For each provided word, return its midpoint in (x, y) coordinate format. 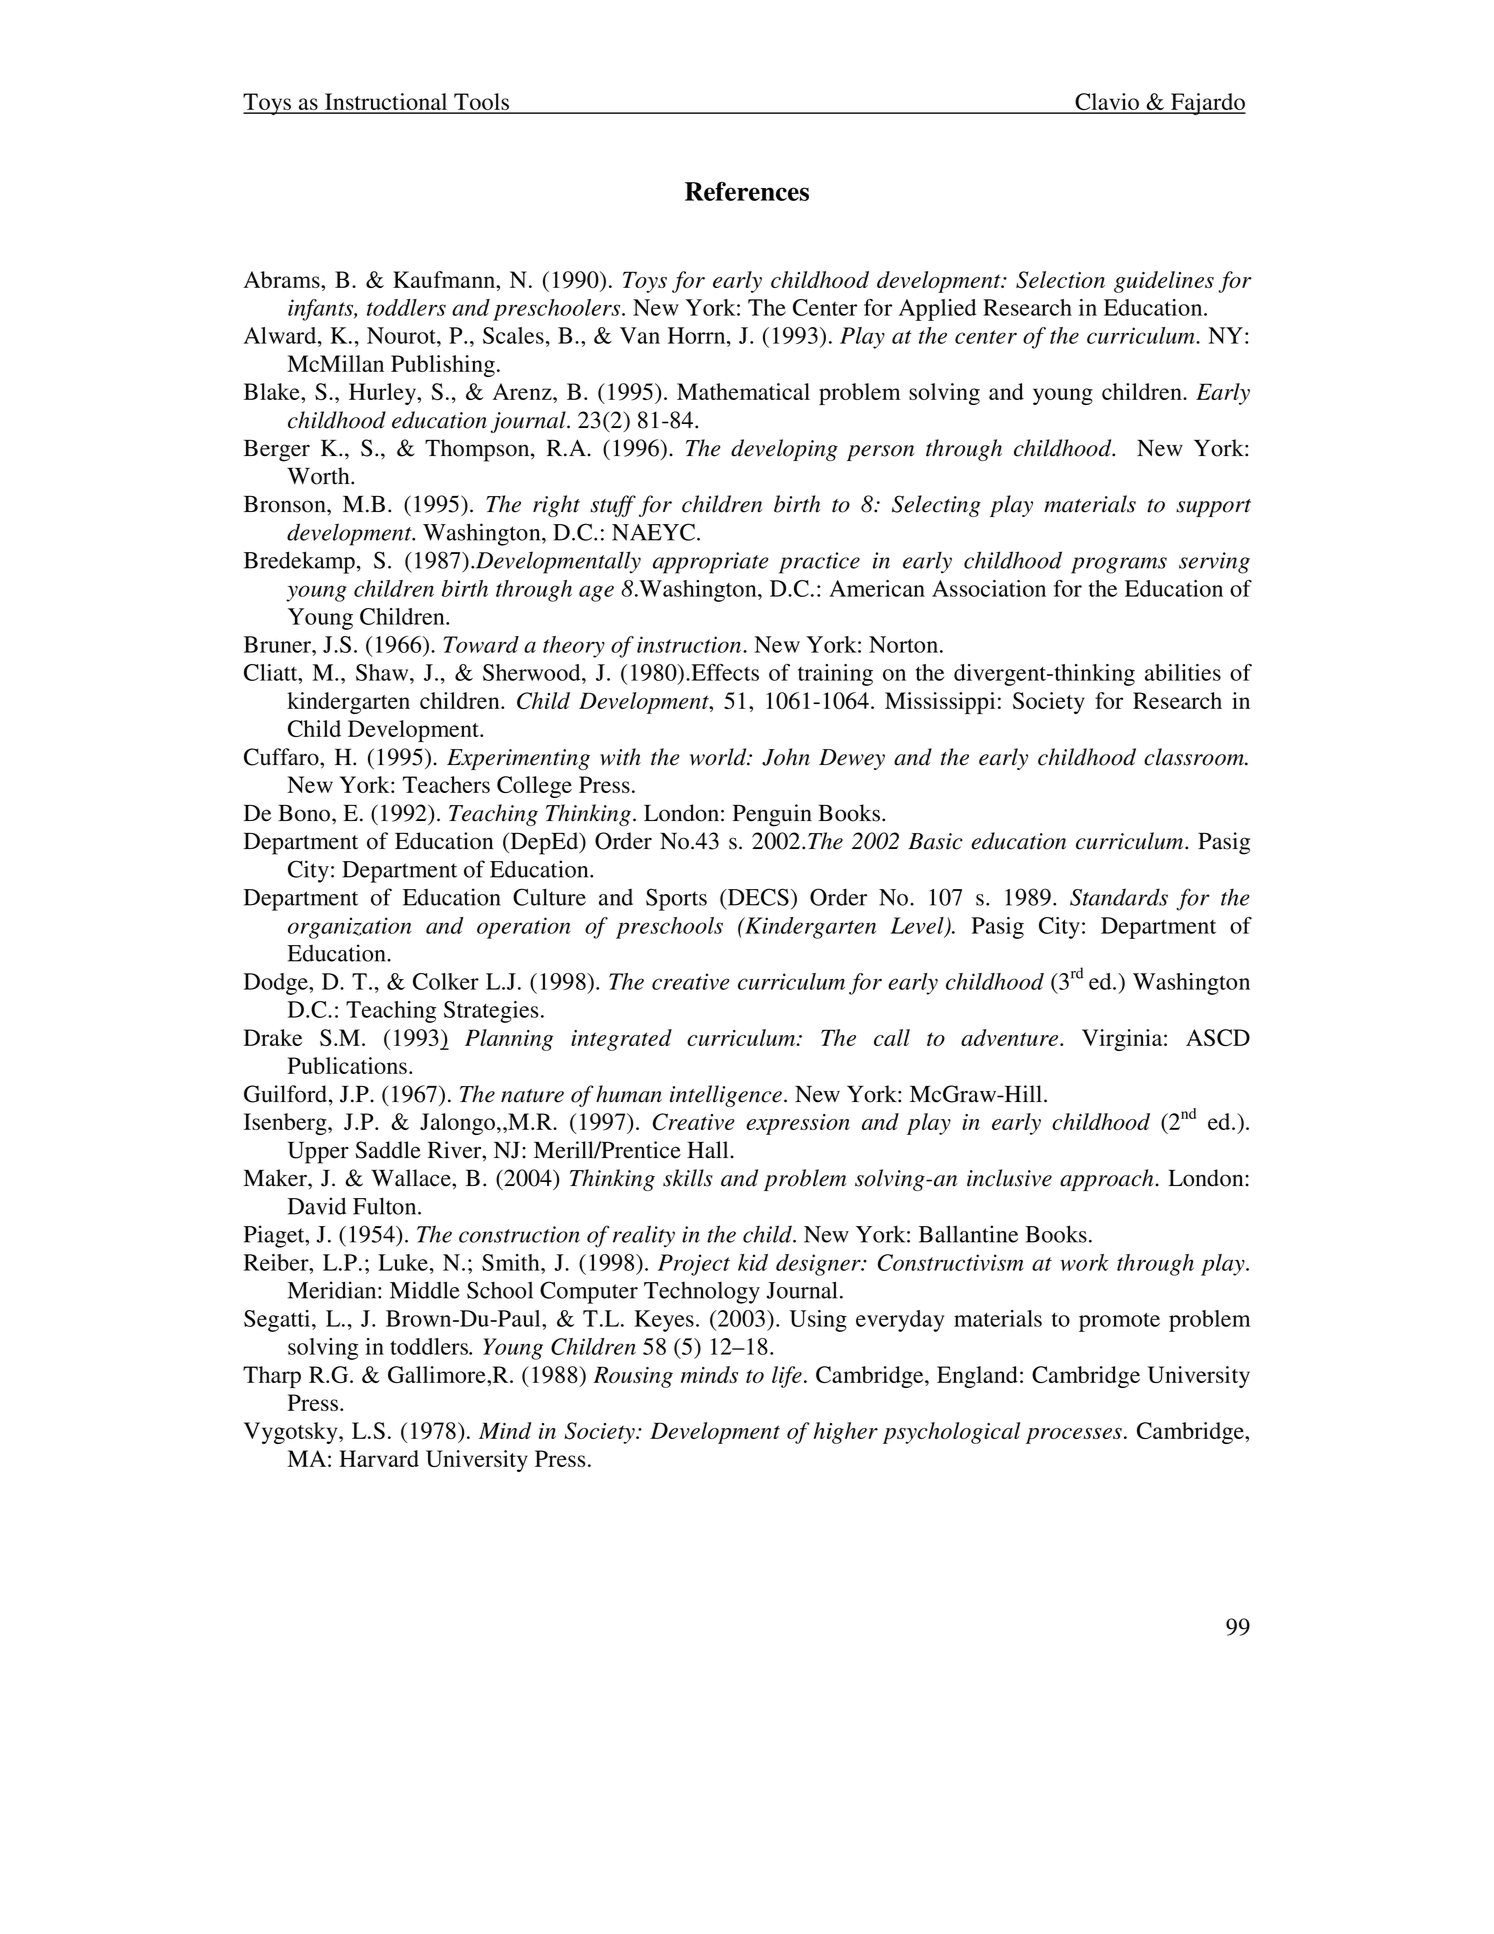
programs (1119, 565)
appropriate (711, 563)
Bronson (286, 504)
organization (350, 928)
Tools (482, 103)
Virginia (1123, 1040)
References (747, 191)
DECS (757, 897)
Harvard (379, 1458)
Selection (1060, 280)
